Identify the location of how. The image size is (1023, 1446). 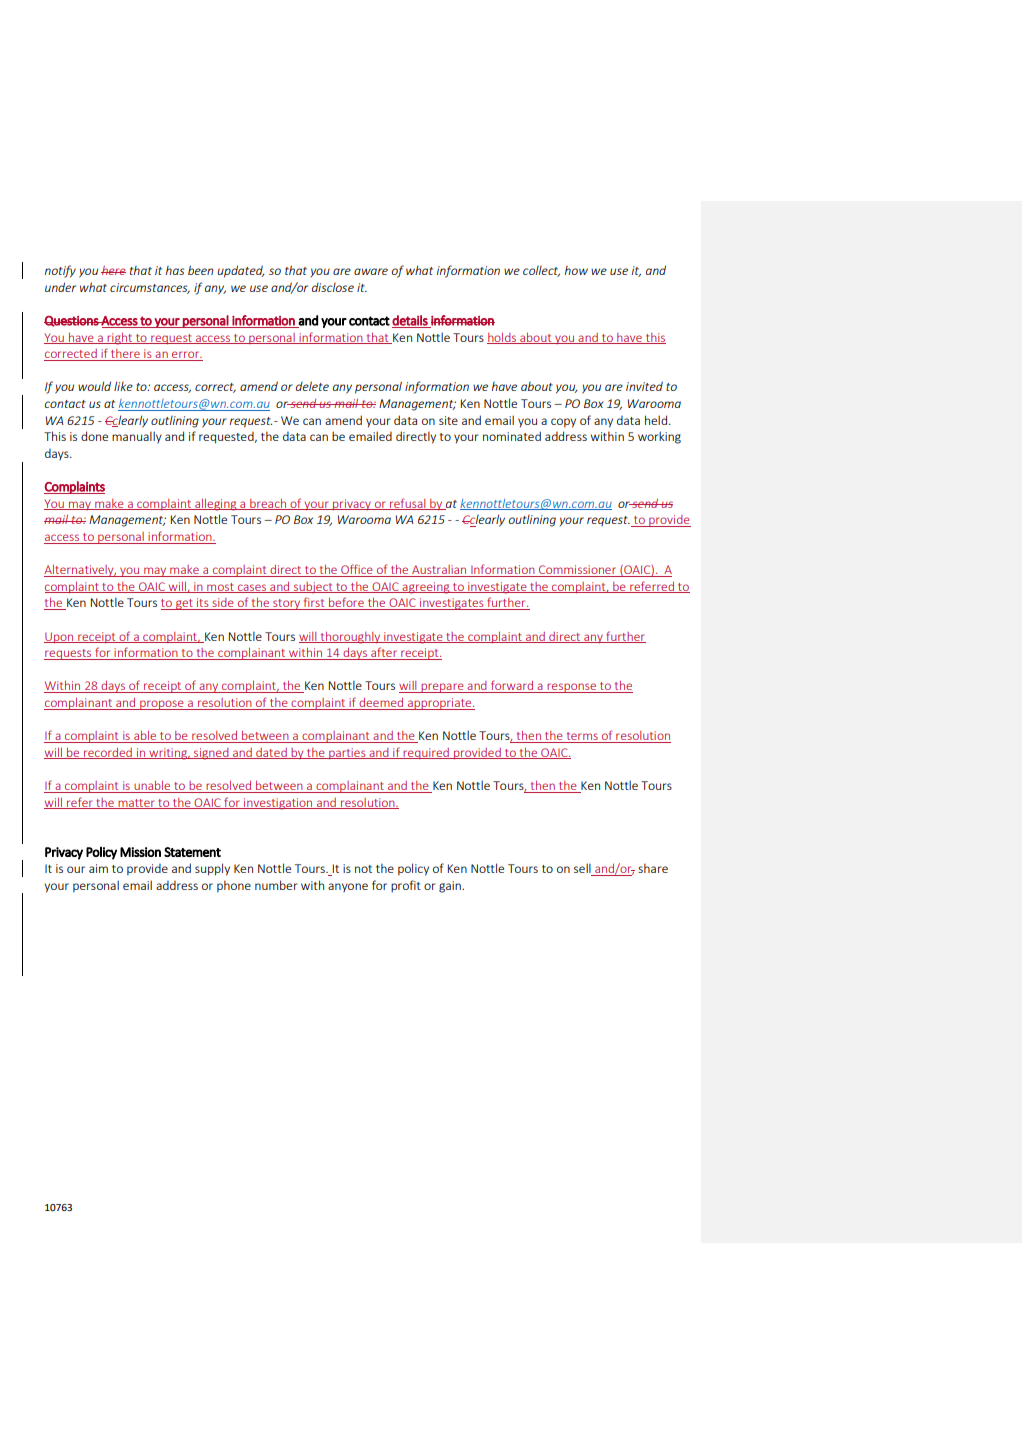
(576, 270).
